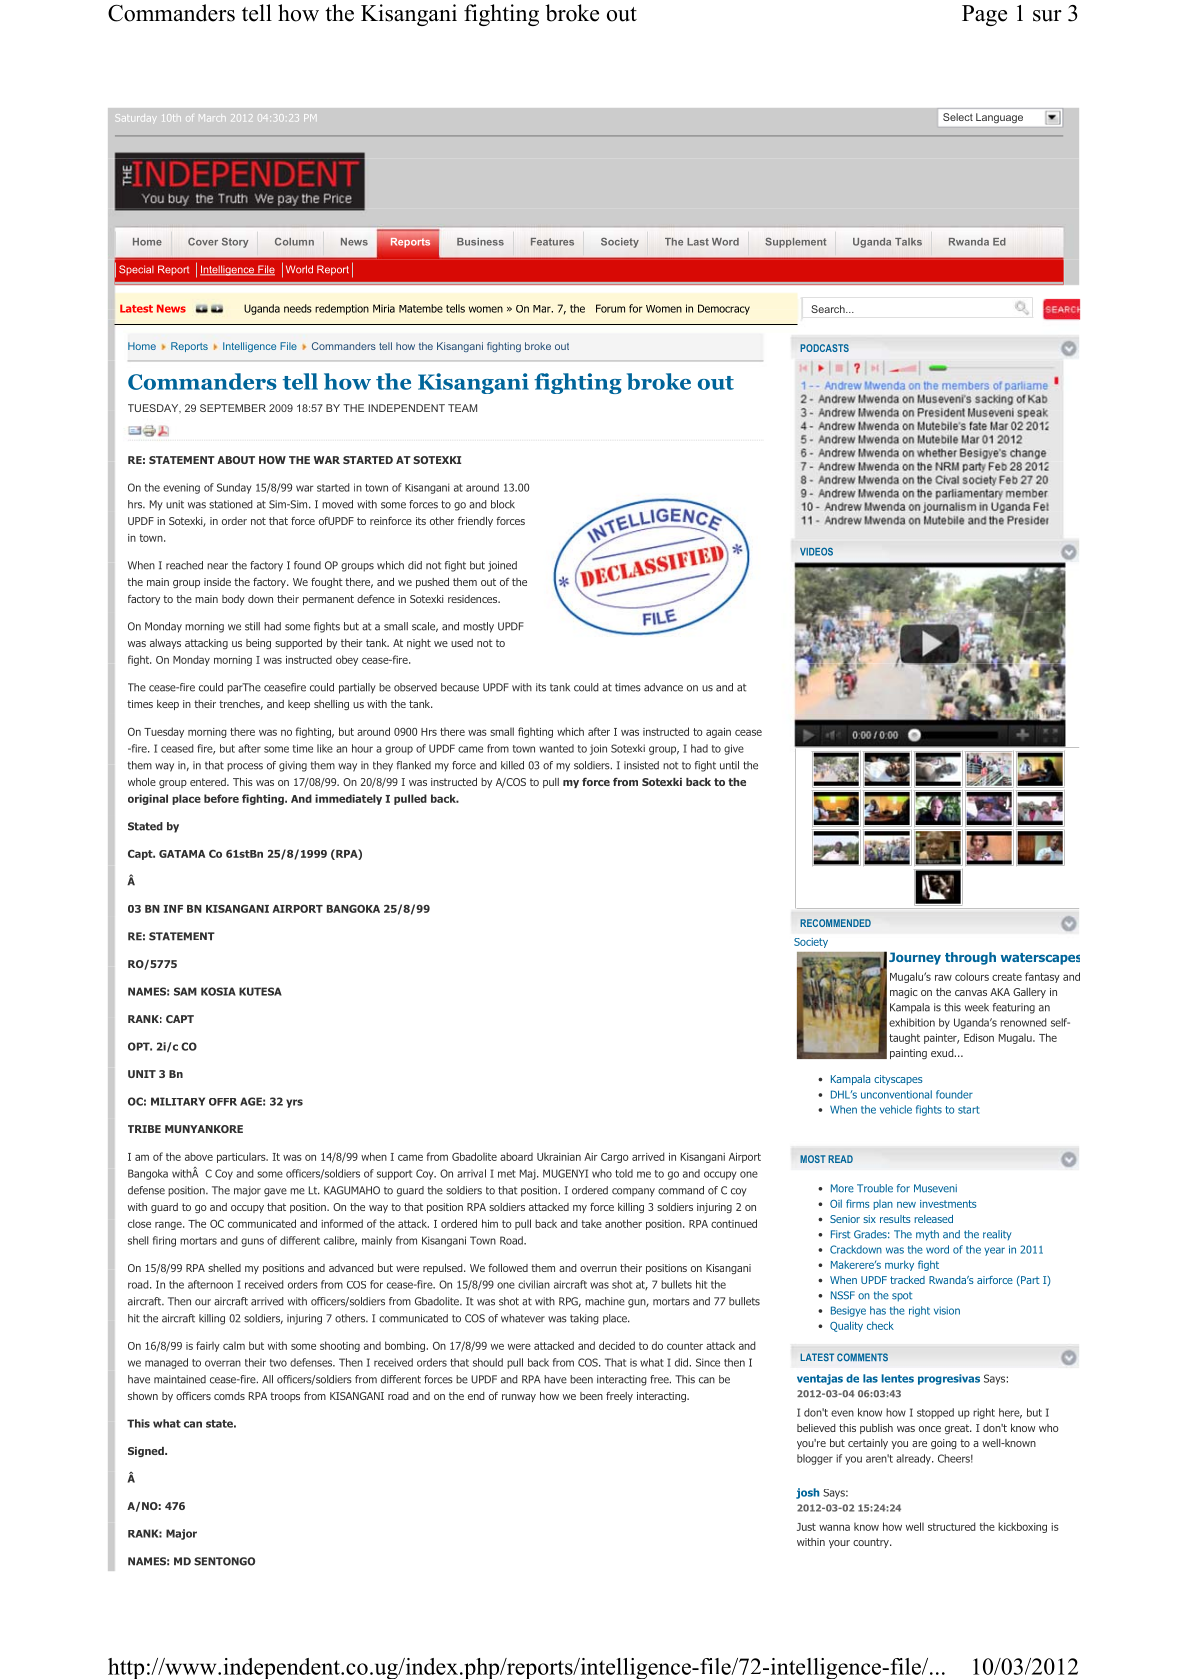 The width and height of the screenshot is (1188, 1680). What do you see at coordinates (835, 923) in the screenshot?
I see `RECOMMENDED` at bounding box center [835, 923].
